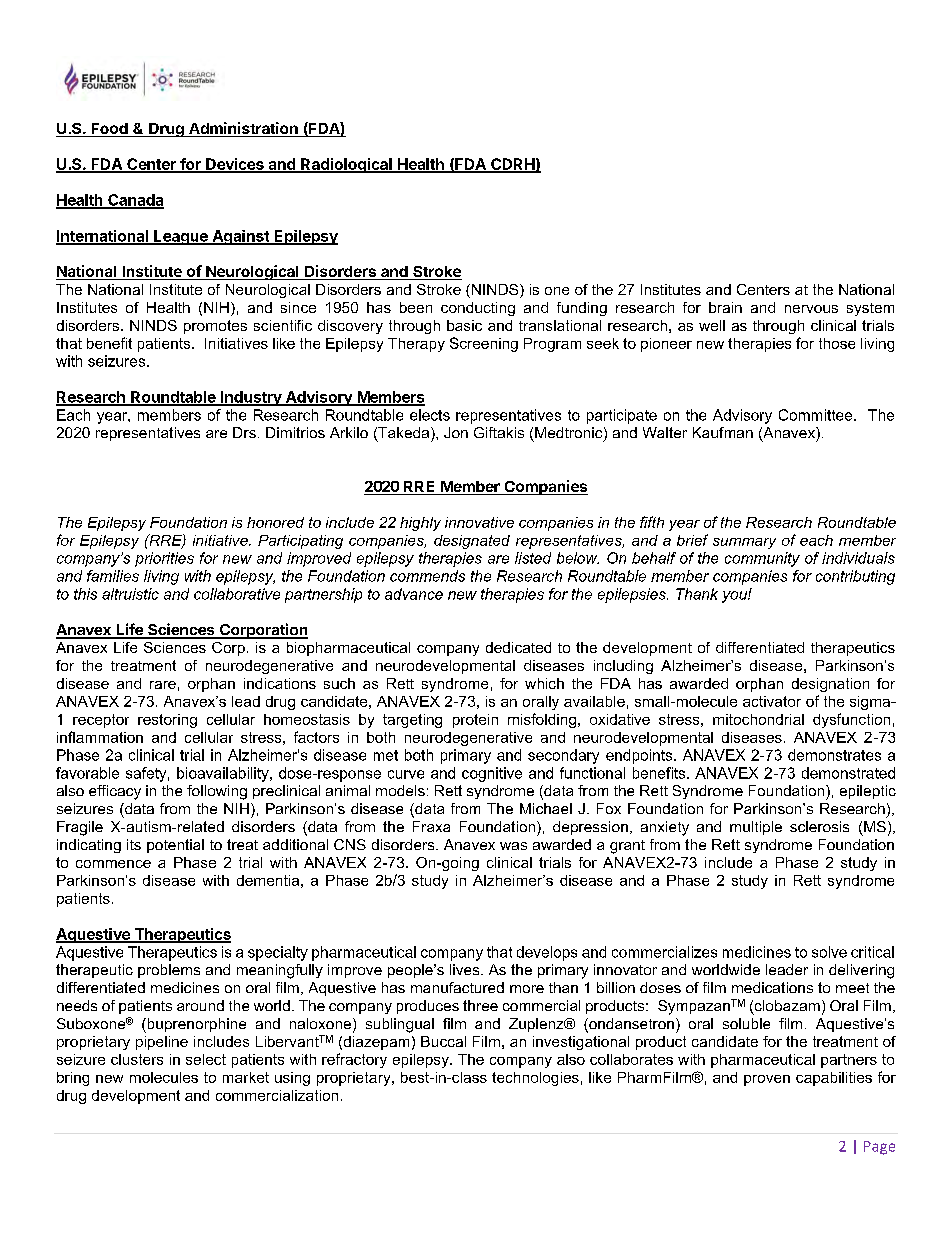 This image has height=1233, width=952. I want to click on technologies, so click(535, 1079).
